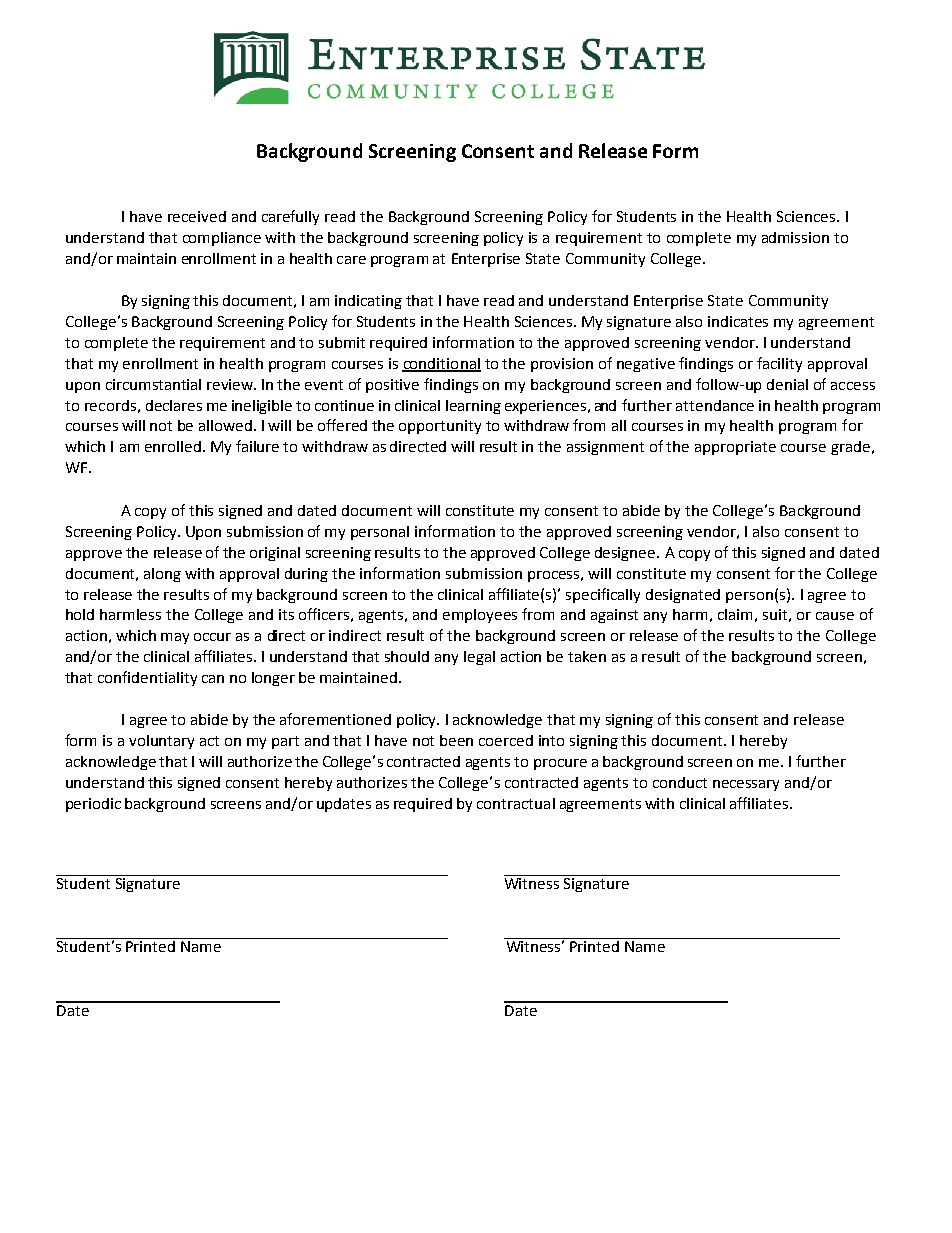 The width and height of the screenshot is (952, 1233). What do you see at coordinates (174, 405) in the screenshot?
I see `declares` at bounding box center [174, 405].
